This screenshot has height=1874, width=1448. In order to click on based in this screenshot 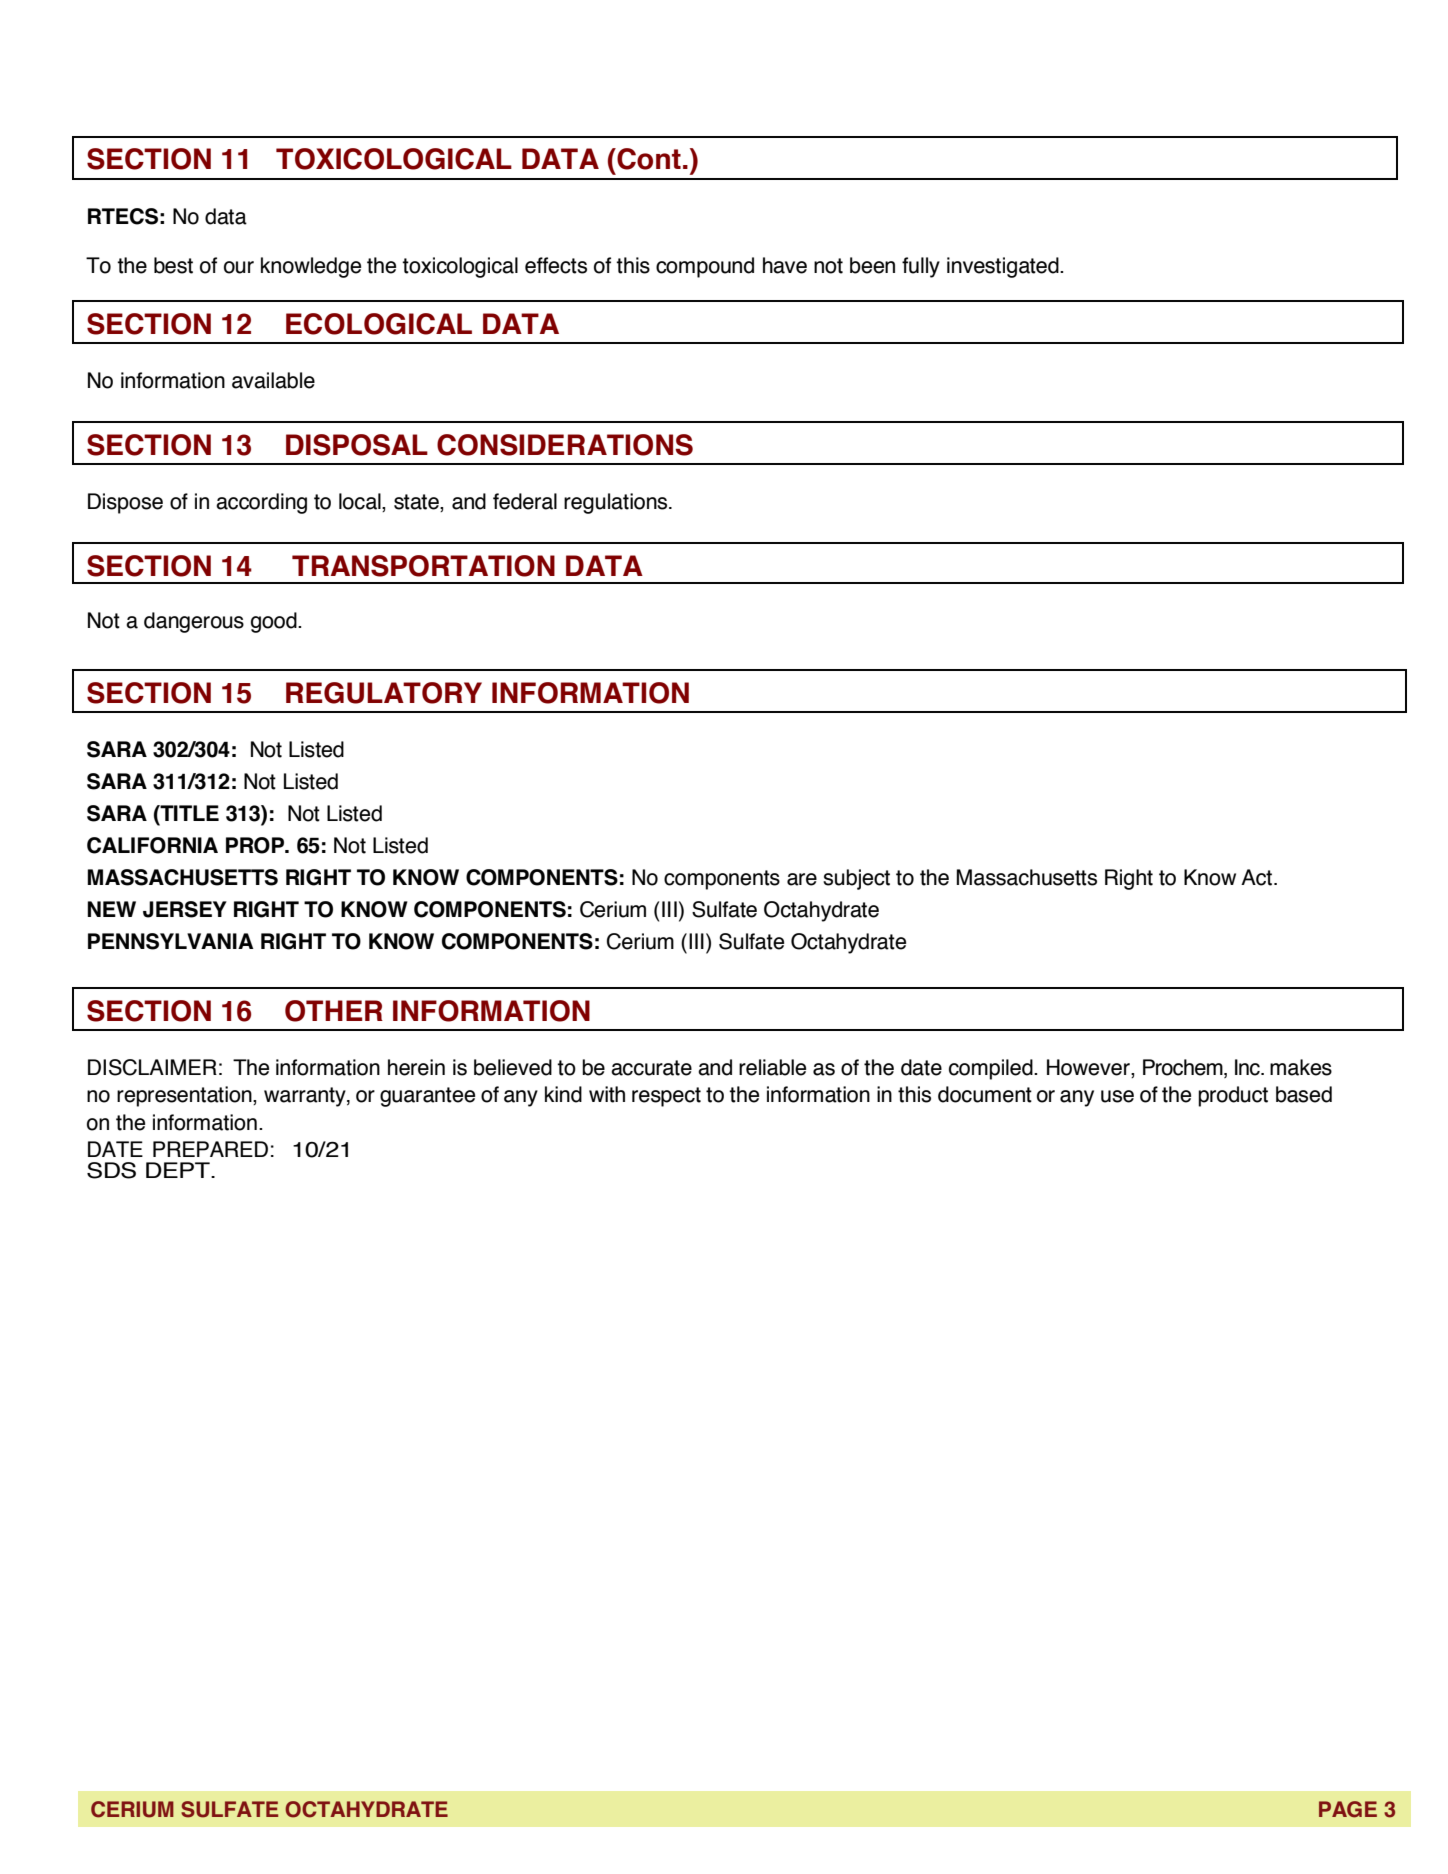, I will do `click(1304, 1094)`.
